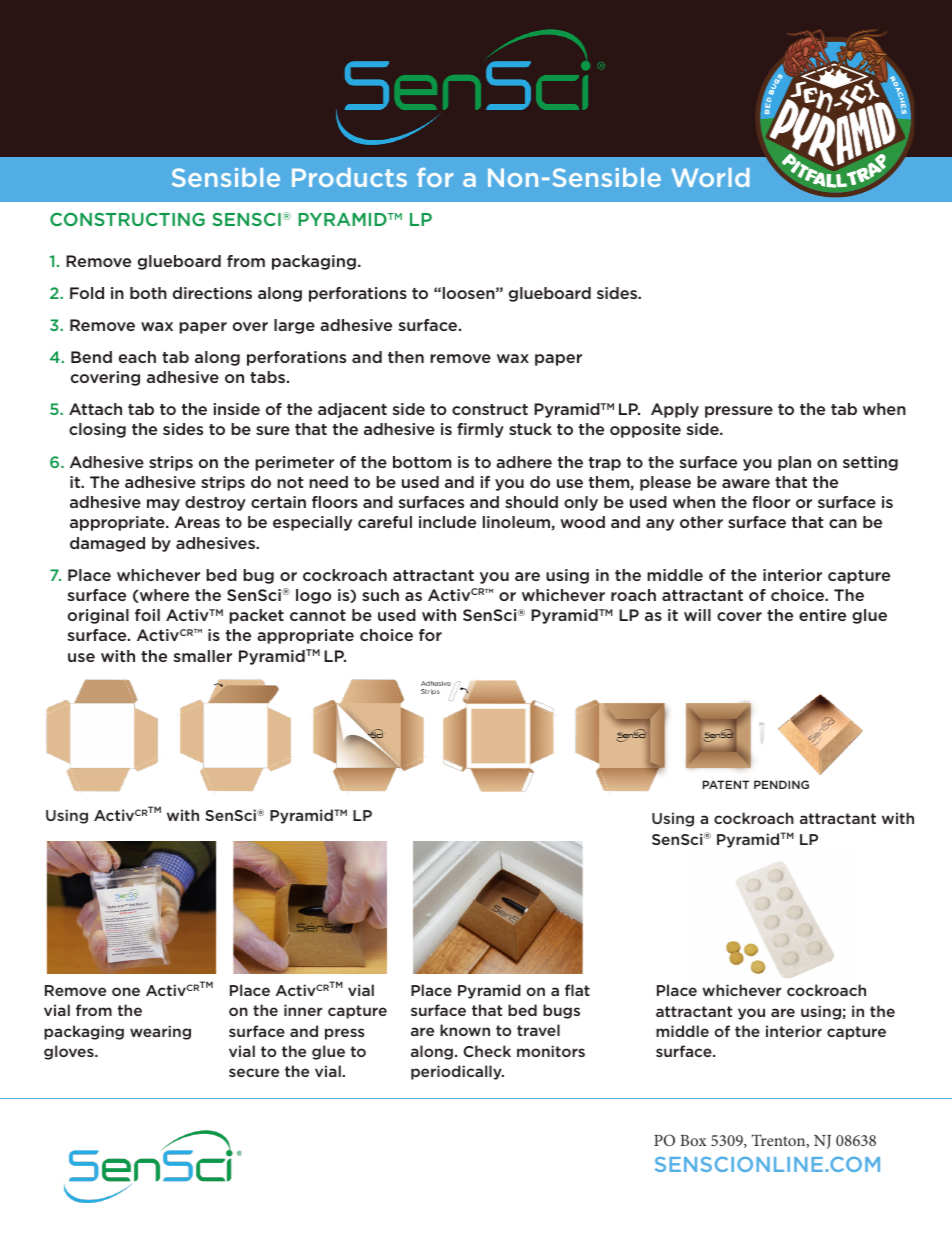 The height and width of the document is (1233, 952). I want to click on entire, so click(822, 615).
